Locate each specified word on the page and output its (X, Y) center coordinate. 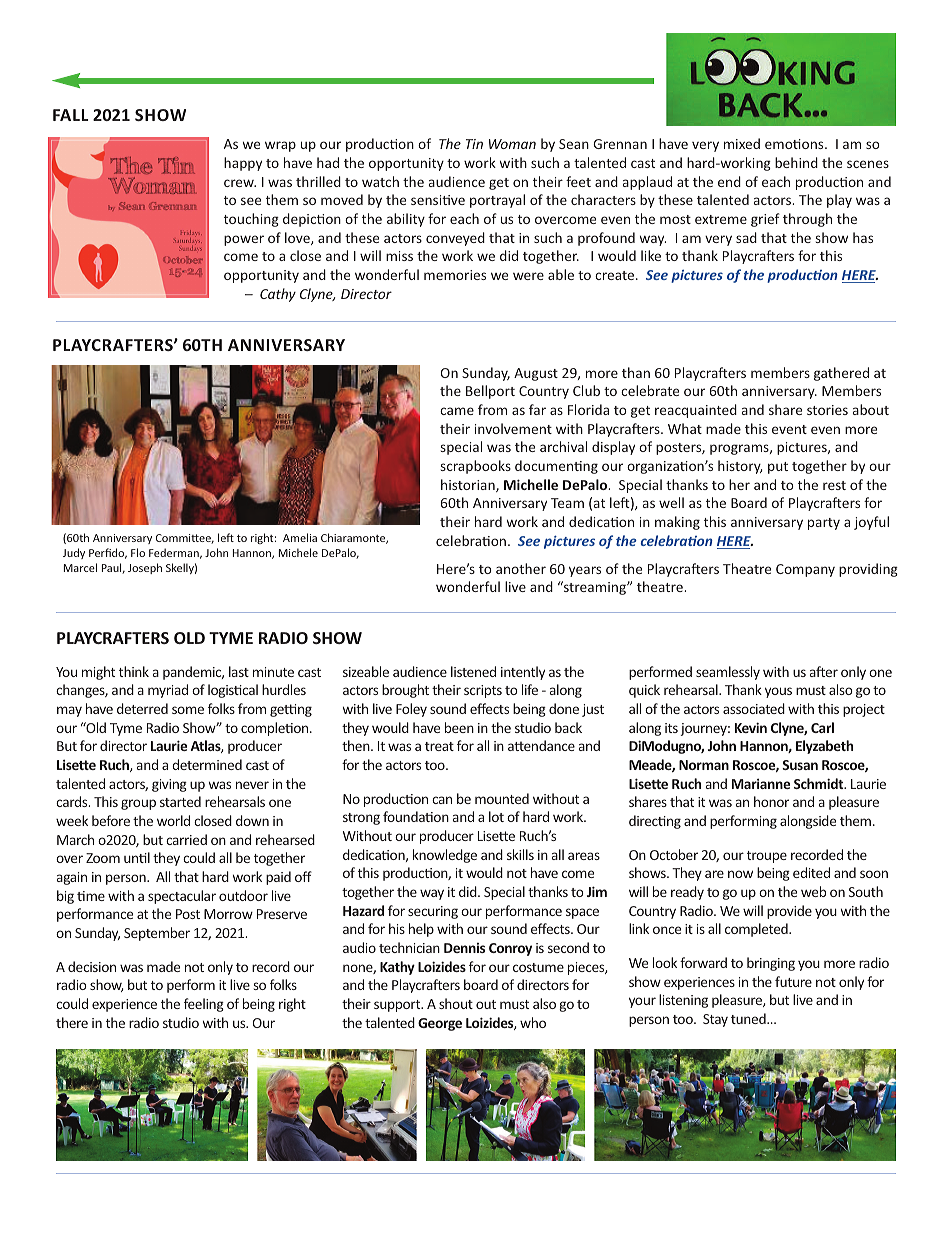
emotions (795, 144)
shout (456, 1003)
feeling (204, 1005)
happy (243, 164)
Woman (512, 144)
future (793, 981)
